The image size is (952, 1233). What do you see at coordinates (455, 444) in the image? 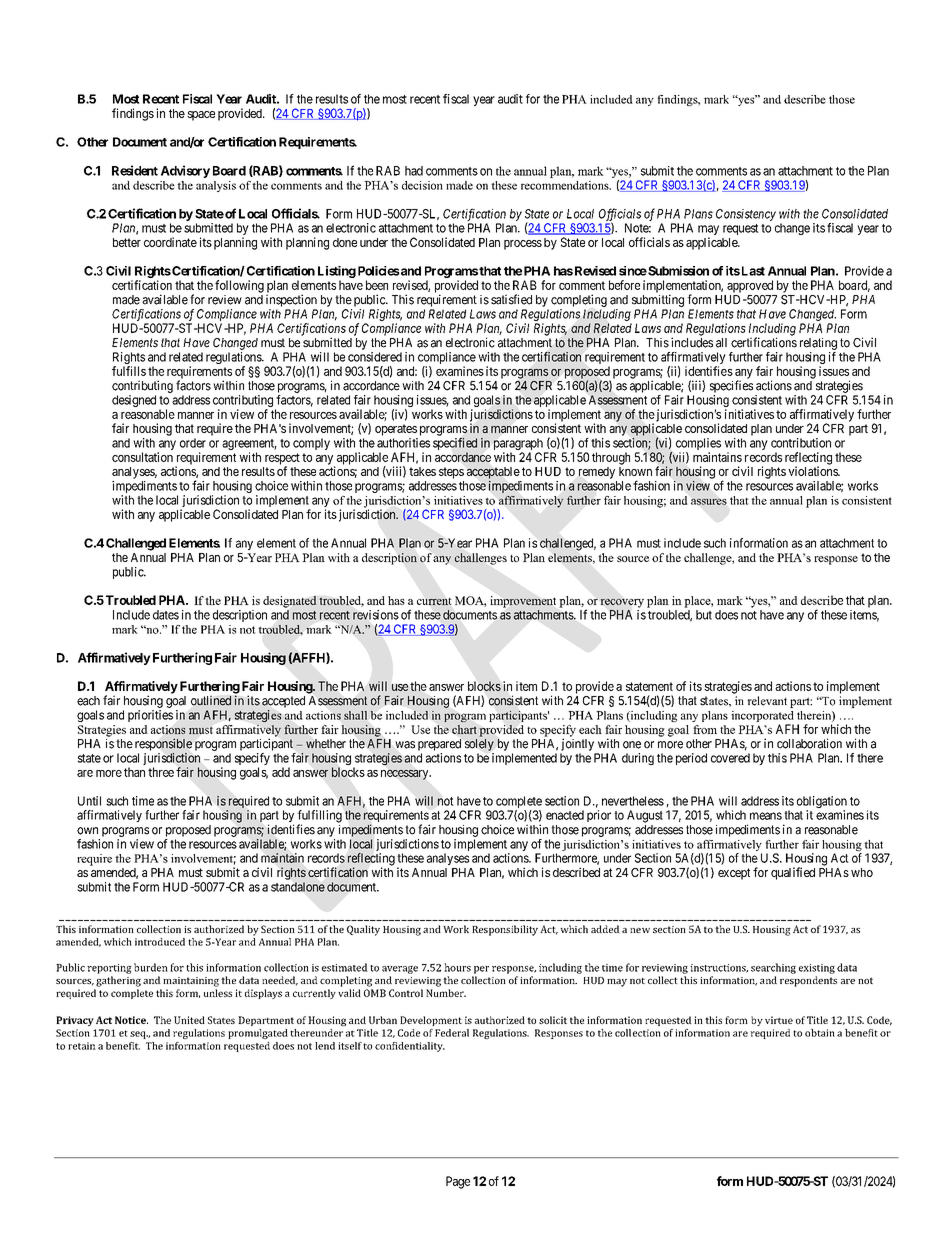
I see `specified` at bounding box center [455, 444].
